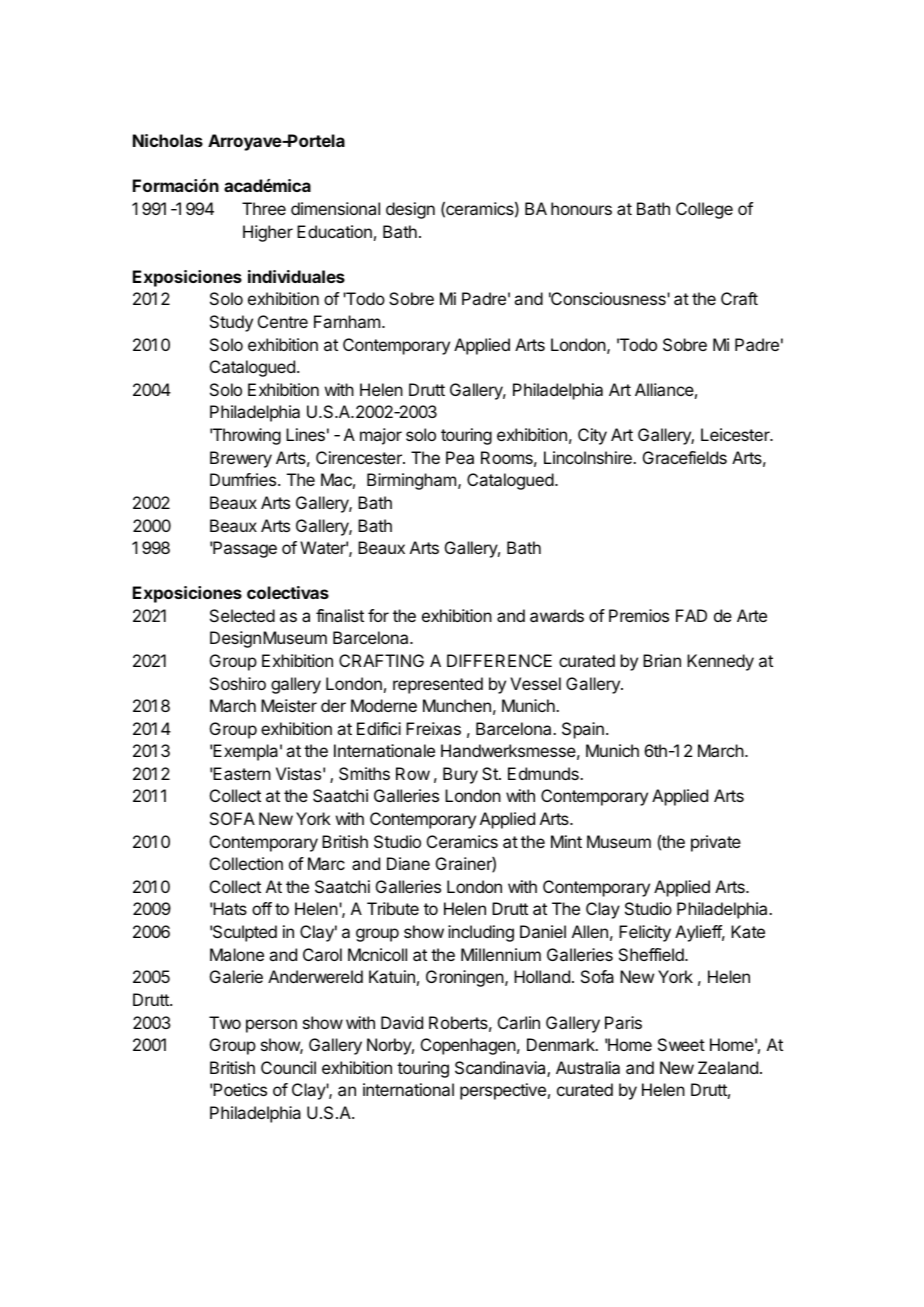 The width and height of the image is (924, 1307). Describe the element at coordinates (681, 1044) in the image. I see `Sweet` at that location.
